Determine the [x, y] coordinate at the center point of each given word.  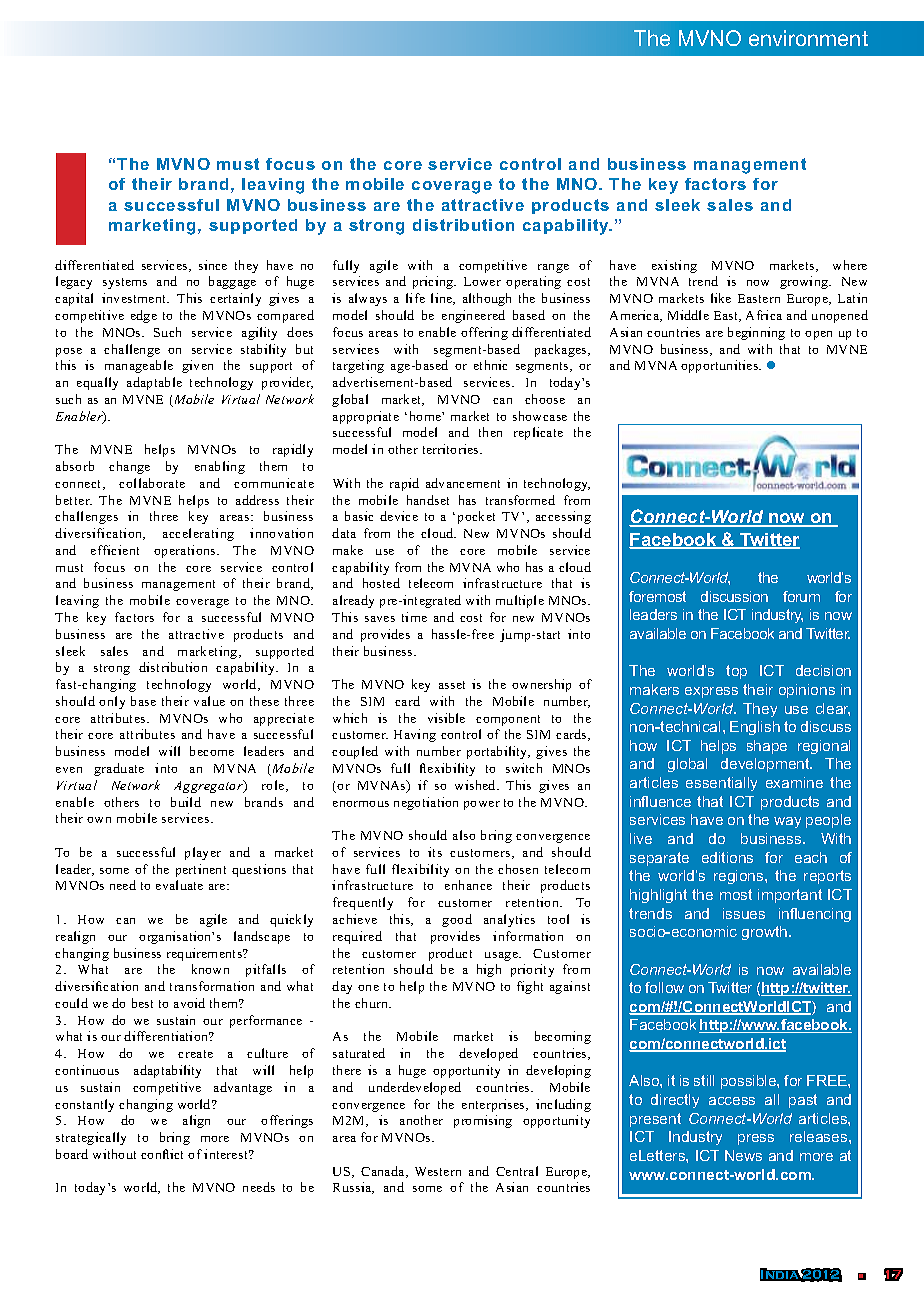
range [553, 268]
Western [438, 1171]
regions [740, 877]
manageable [139, 366]
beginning [756, 333]
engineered [473, 316]
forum [801, 596]
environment [808, 38]
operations [186, 551]
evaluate [179, 885]
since [213, 265]
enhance [468, 885]
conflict [162, 1154]
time [414, 617]
